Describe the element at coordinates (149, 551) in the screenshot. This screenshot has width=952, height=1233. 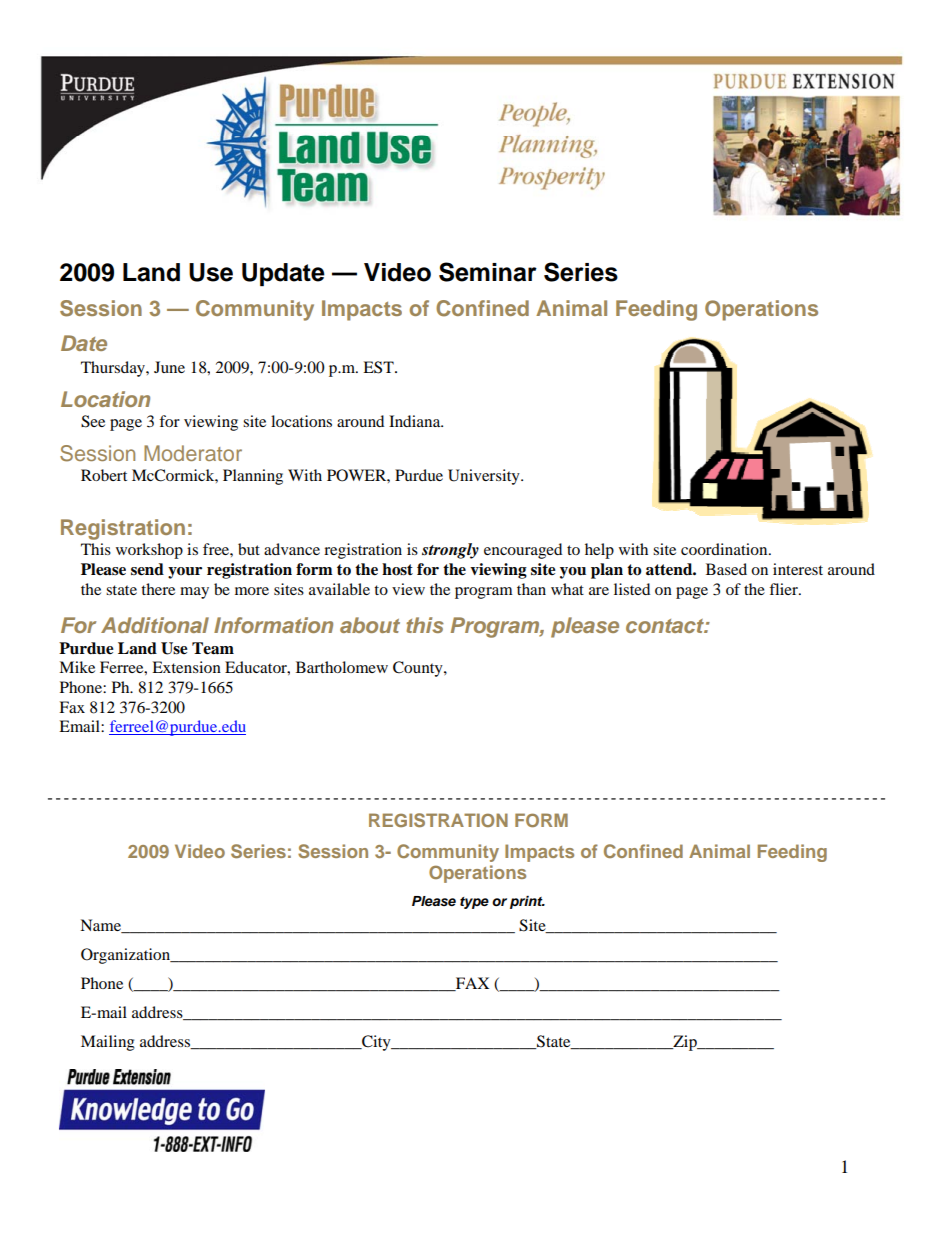
I see `workshop` at that location.
